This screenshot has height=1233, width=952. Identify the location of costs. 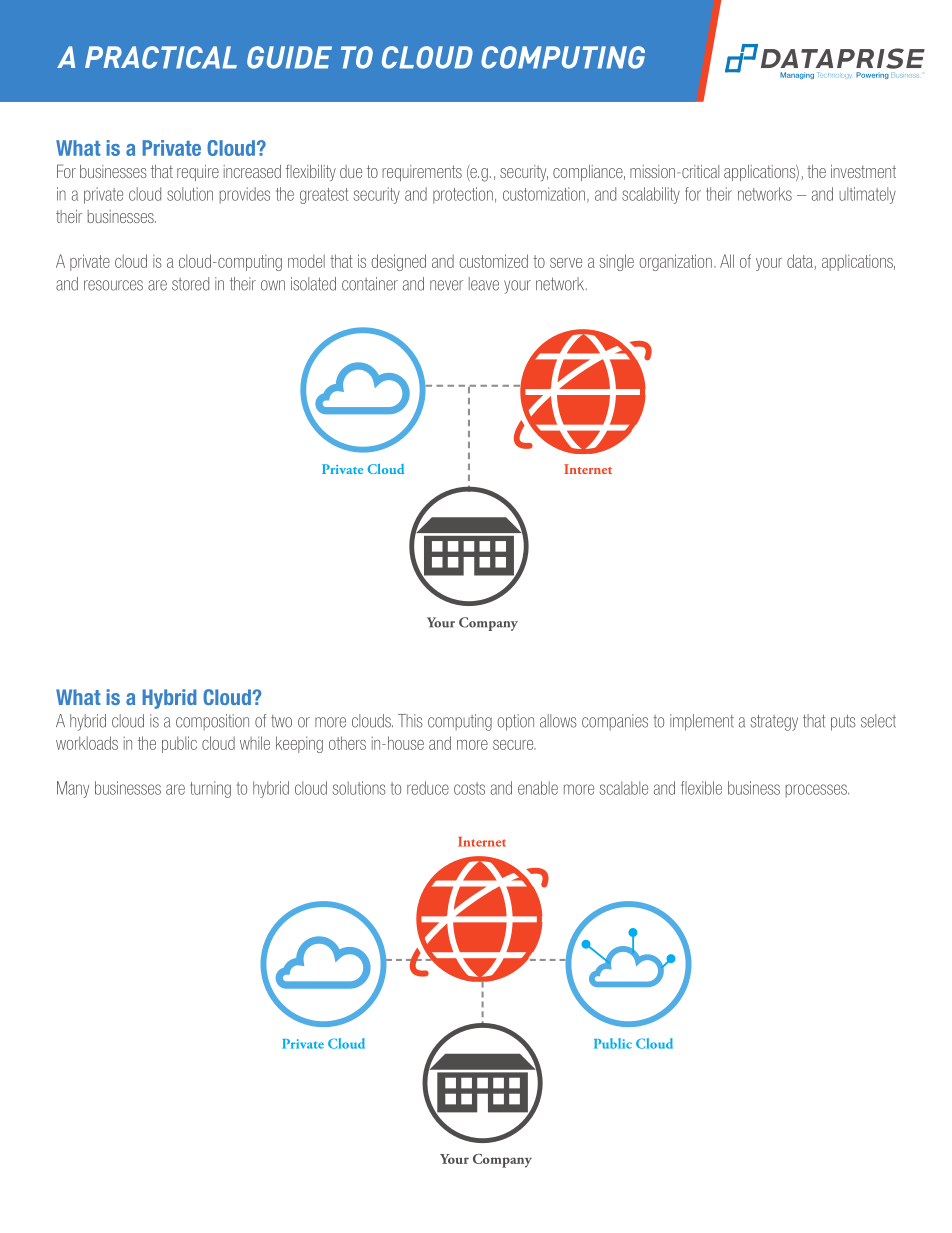
(469, 788).
